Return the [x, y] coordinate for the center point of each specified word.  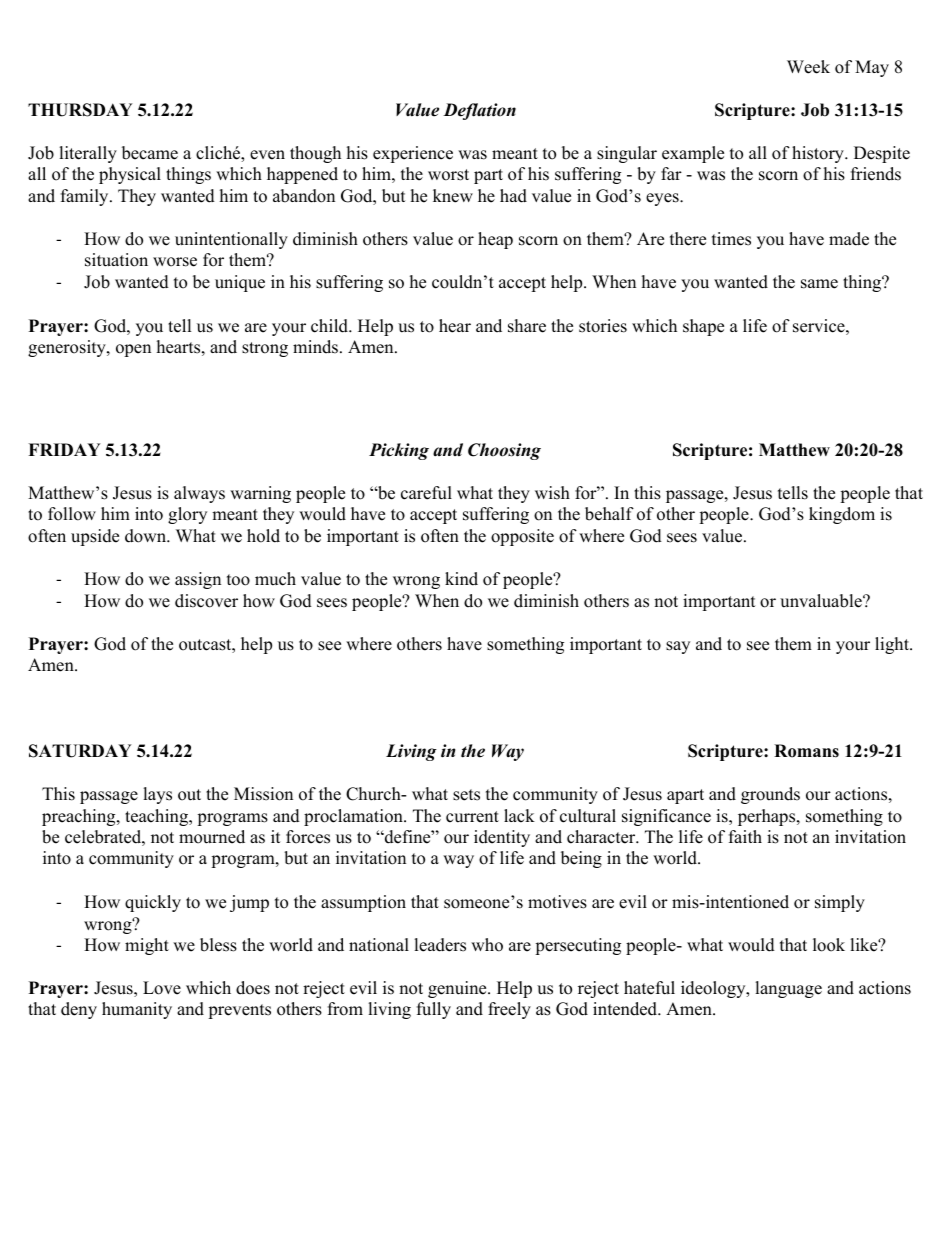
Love [162, 988]
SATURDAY [80, 751]
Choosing [504, 451]
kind [461, 579]
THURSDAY [80, 110]
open [133, 350]
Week [808, 67]
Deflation [479, 111]
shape [703, 327]
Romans [806, 751]
